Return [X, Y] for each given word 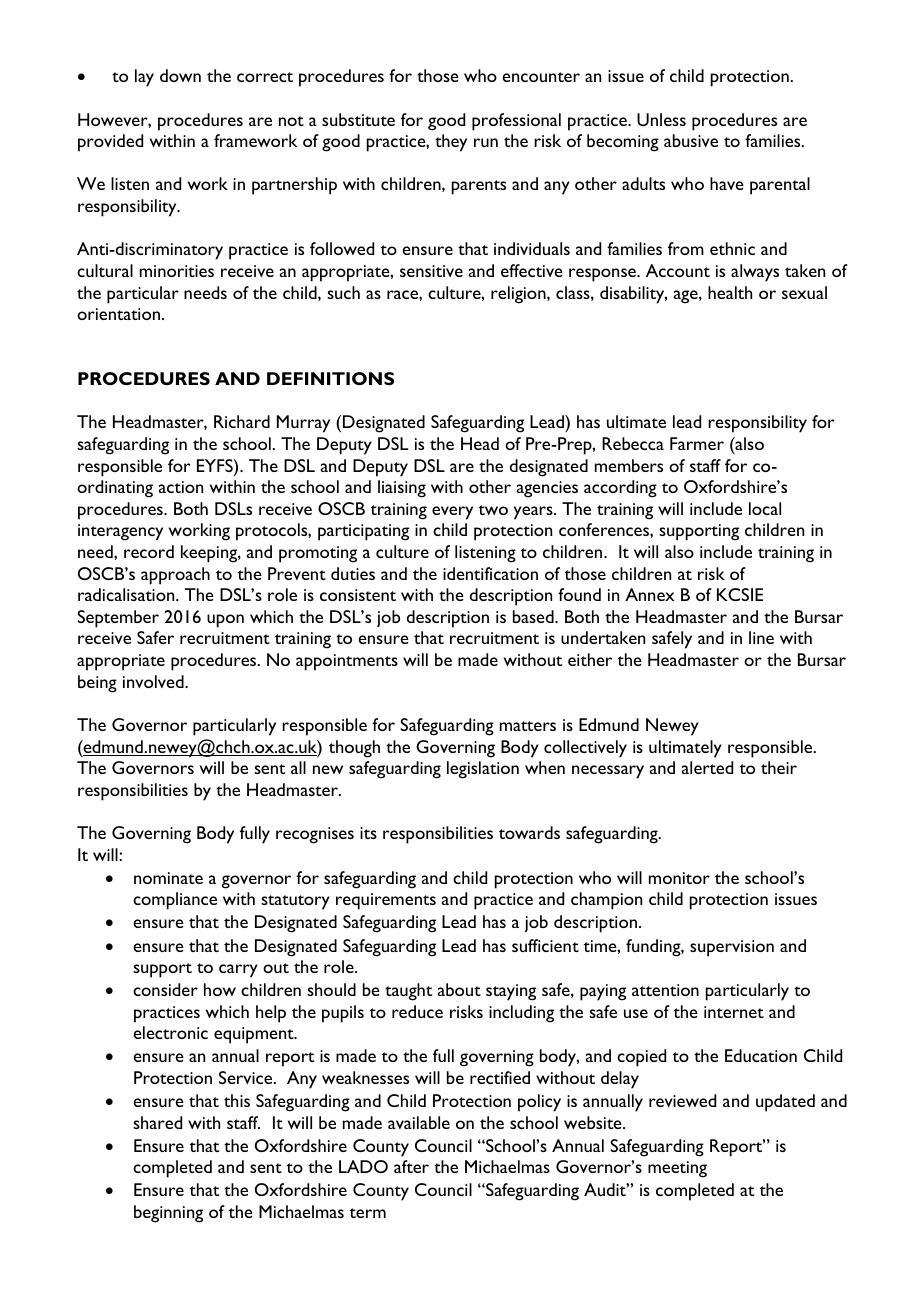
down [180, 75]
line [761, 637]
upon [225, 621]
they [451, 143]
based [534, 616]
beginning [168, 1214]
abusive [691, 140]
